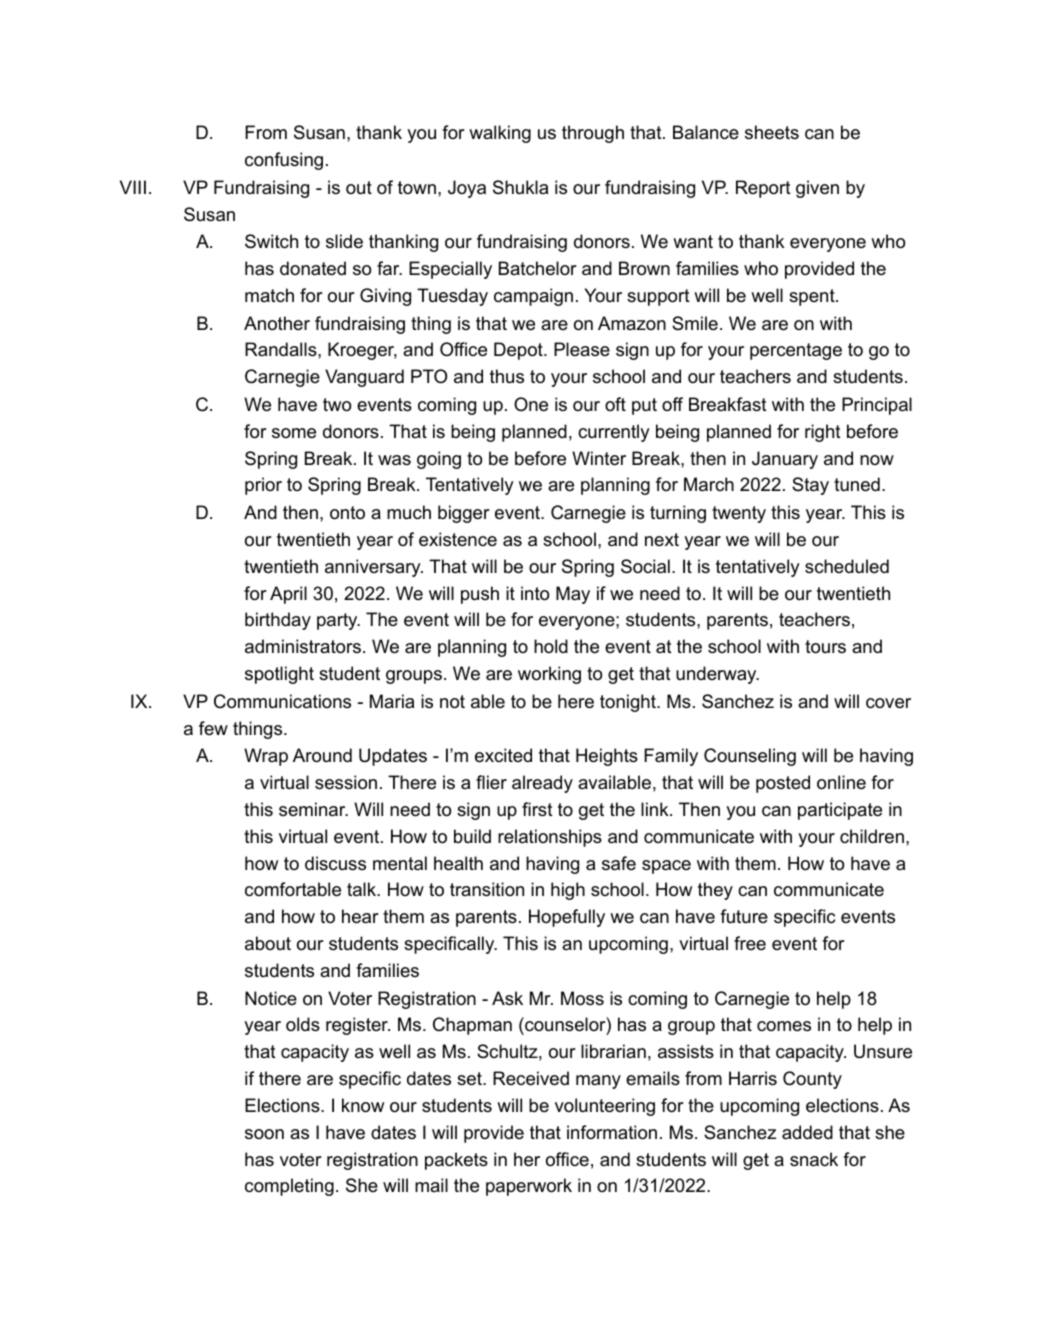 This page has height=1344, width=1039. Describe the element at coordinates (810, 486) in the page. I see `Stay` at that location.
